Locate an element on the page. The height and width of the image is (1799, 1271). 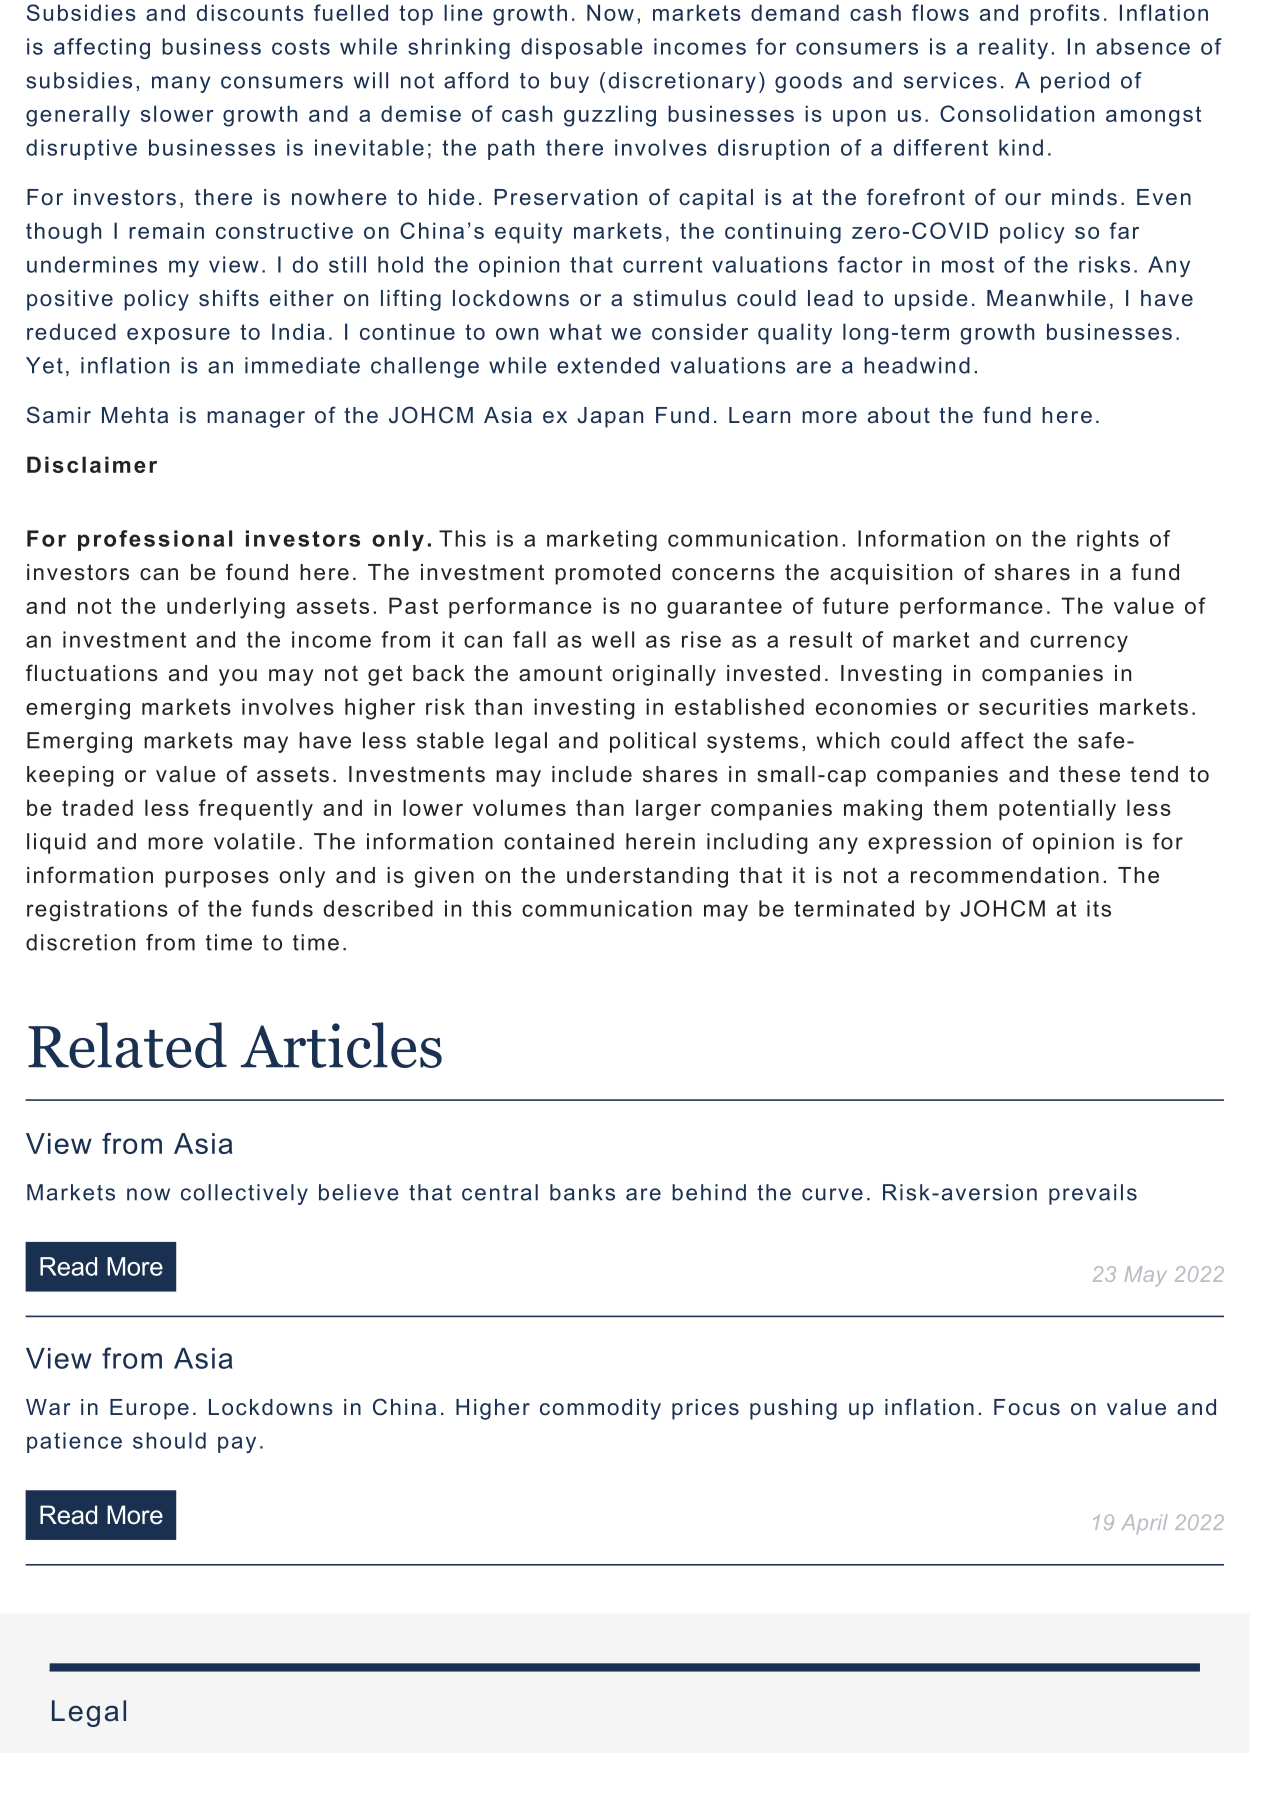
many is located at coordinates (181, 84).
